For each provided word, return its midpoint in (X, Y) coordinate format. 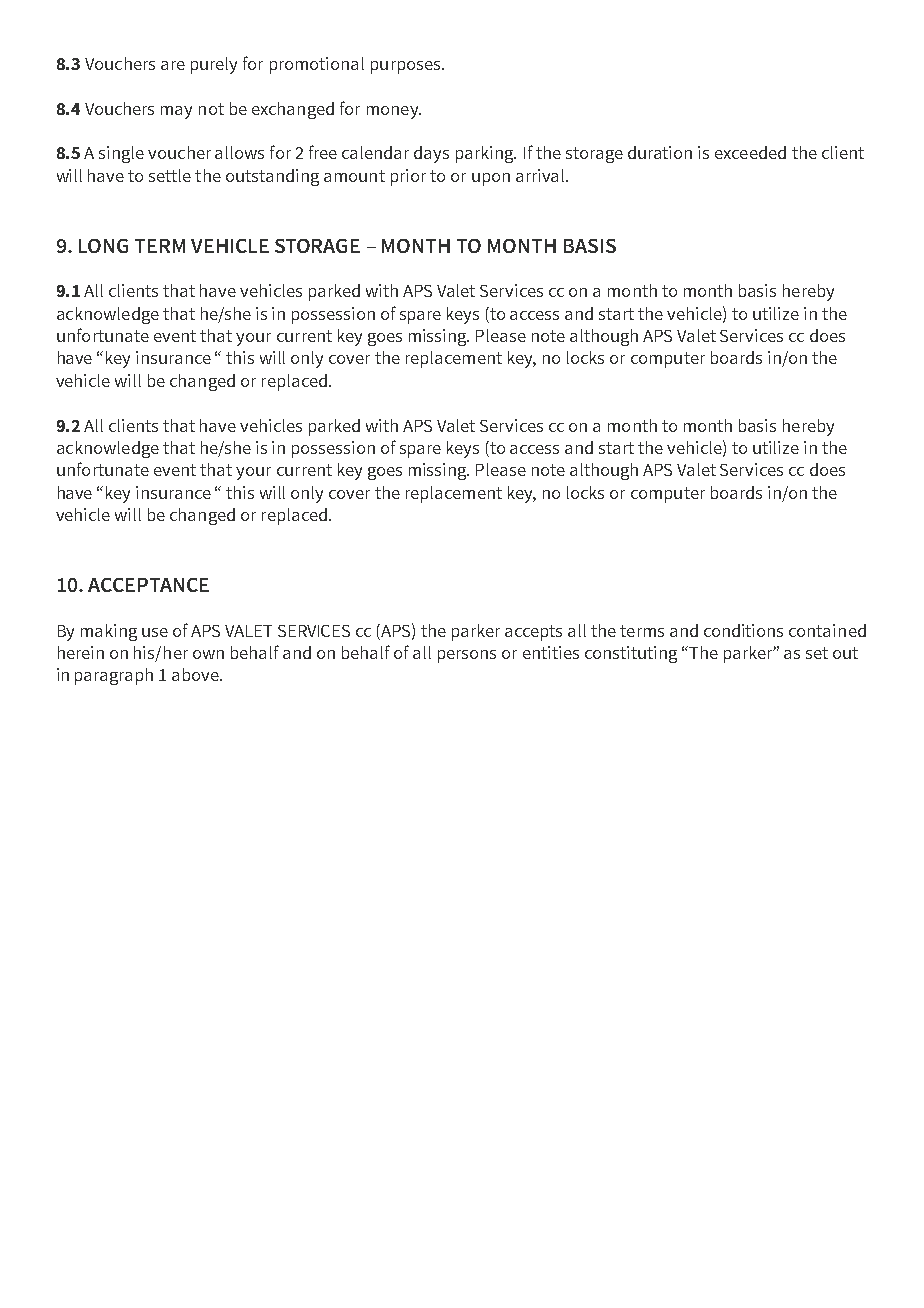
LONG (103, 246)
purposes (407, 67)
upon (491, 179)
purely (214, 65)
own (208, 654)
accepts (533, 633)
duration (660, 152)
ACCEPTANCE (148, 585)
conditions (743, 630)
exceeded (750, 152)
